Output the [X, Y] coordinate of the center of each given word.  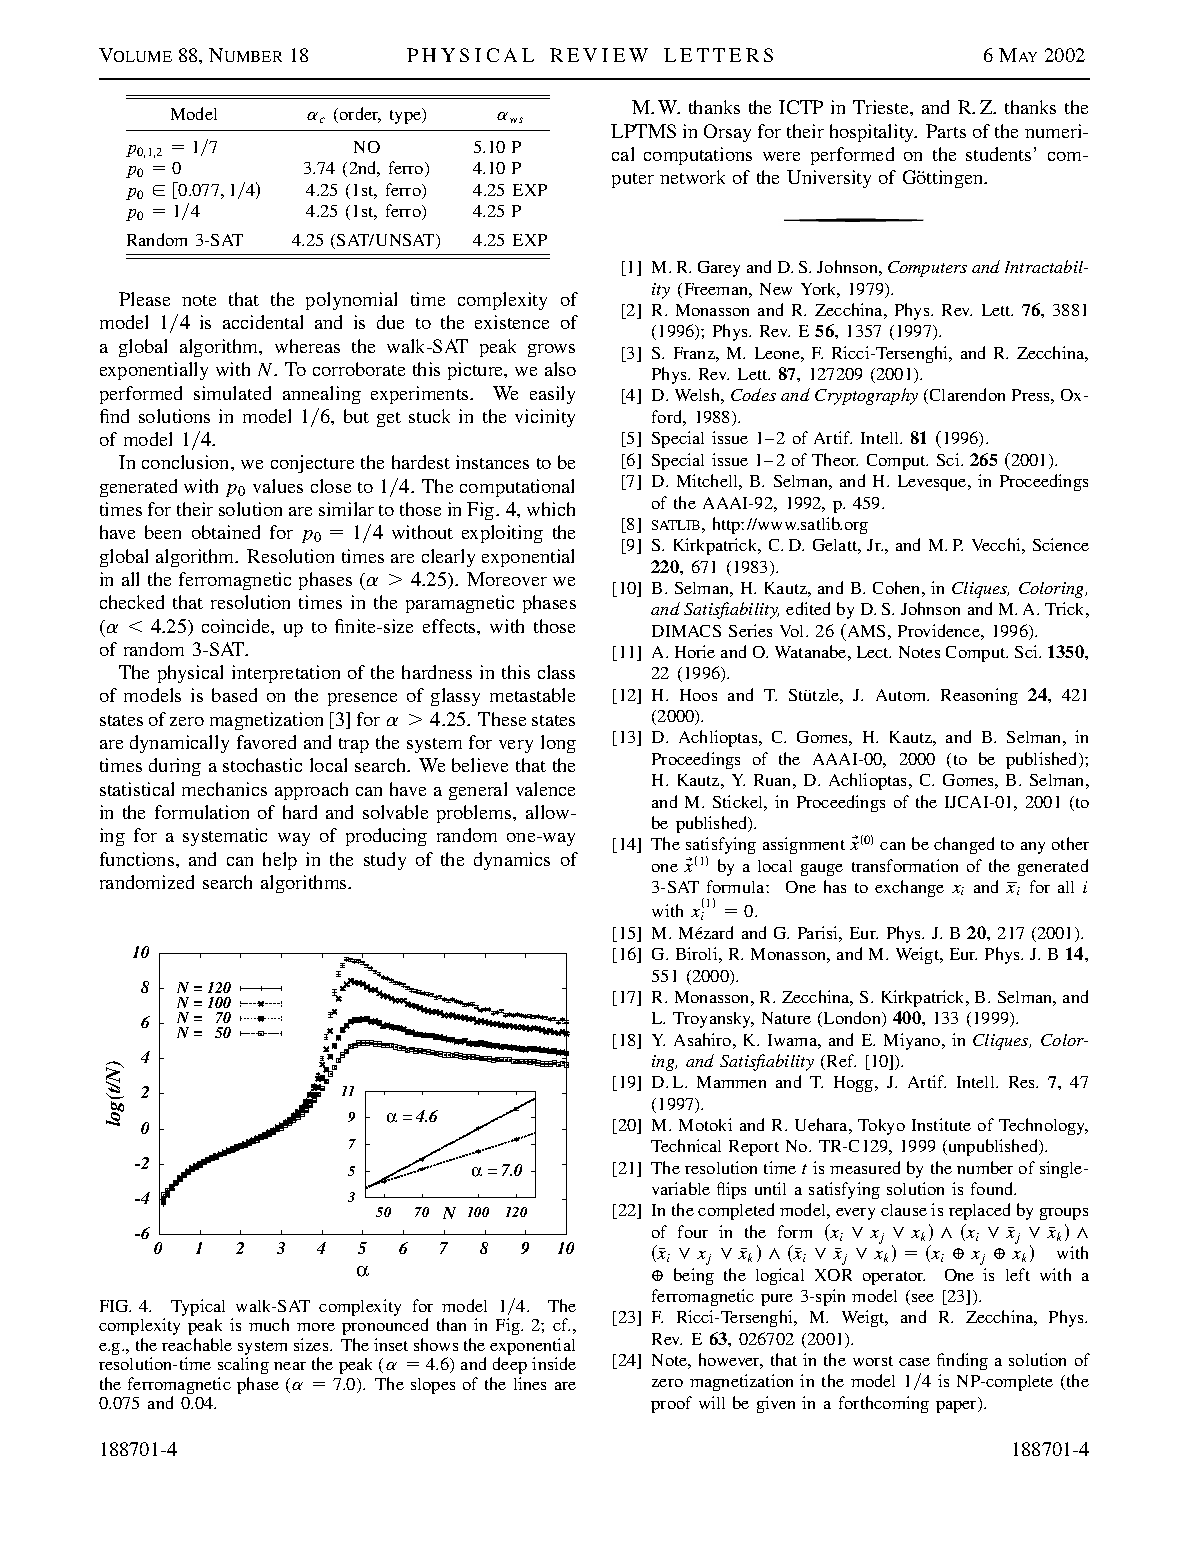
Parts [946, 131]
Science [1061, 544]
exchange [909, 888]
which [551, 509]
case [914, 1362]
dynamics [512, 861]
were [781, 156]
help [280, 861]
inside [554, 1363]
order [360, 115]
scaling [243, 1365]
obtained [226, 532]
